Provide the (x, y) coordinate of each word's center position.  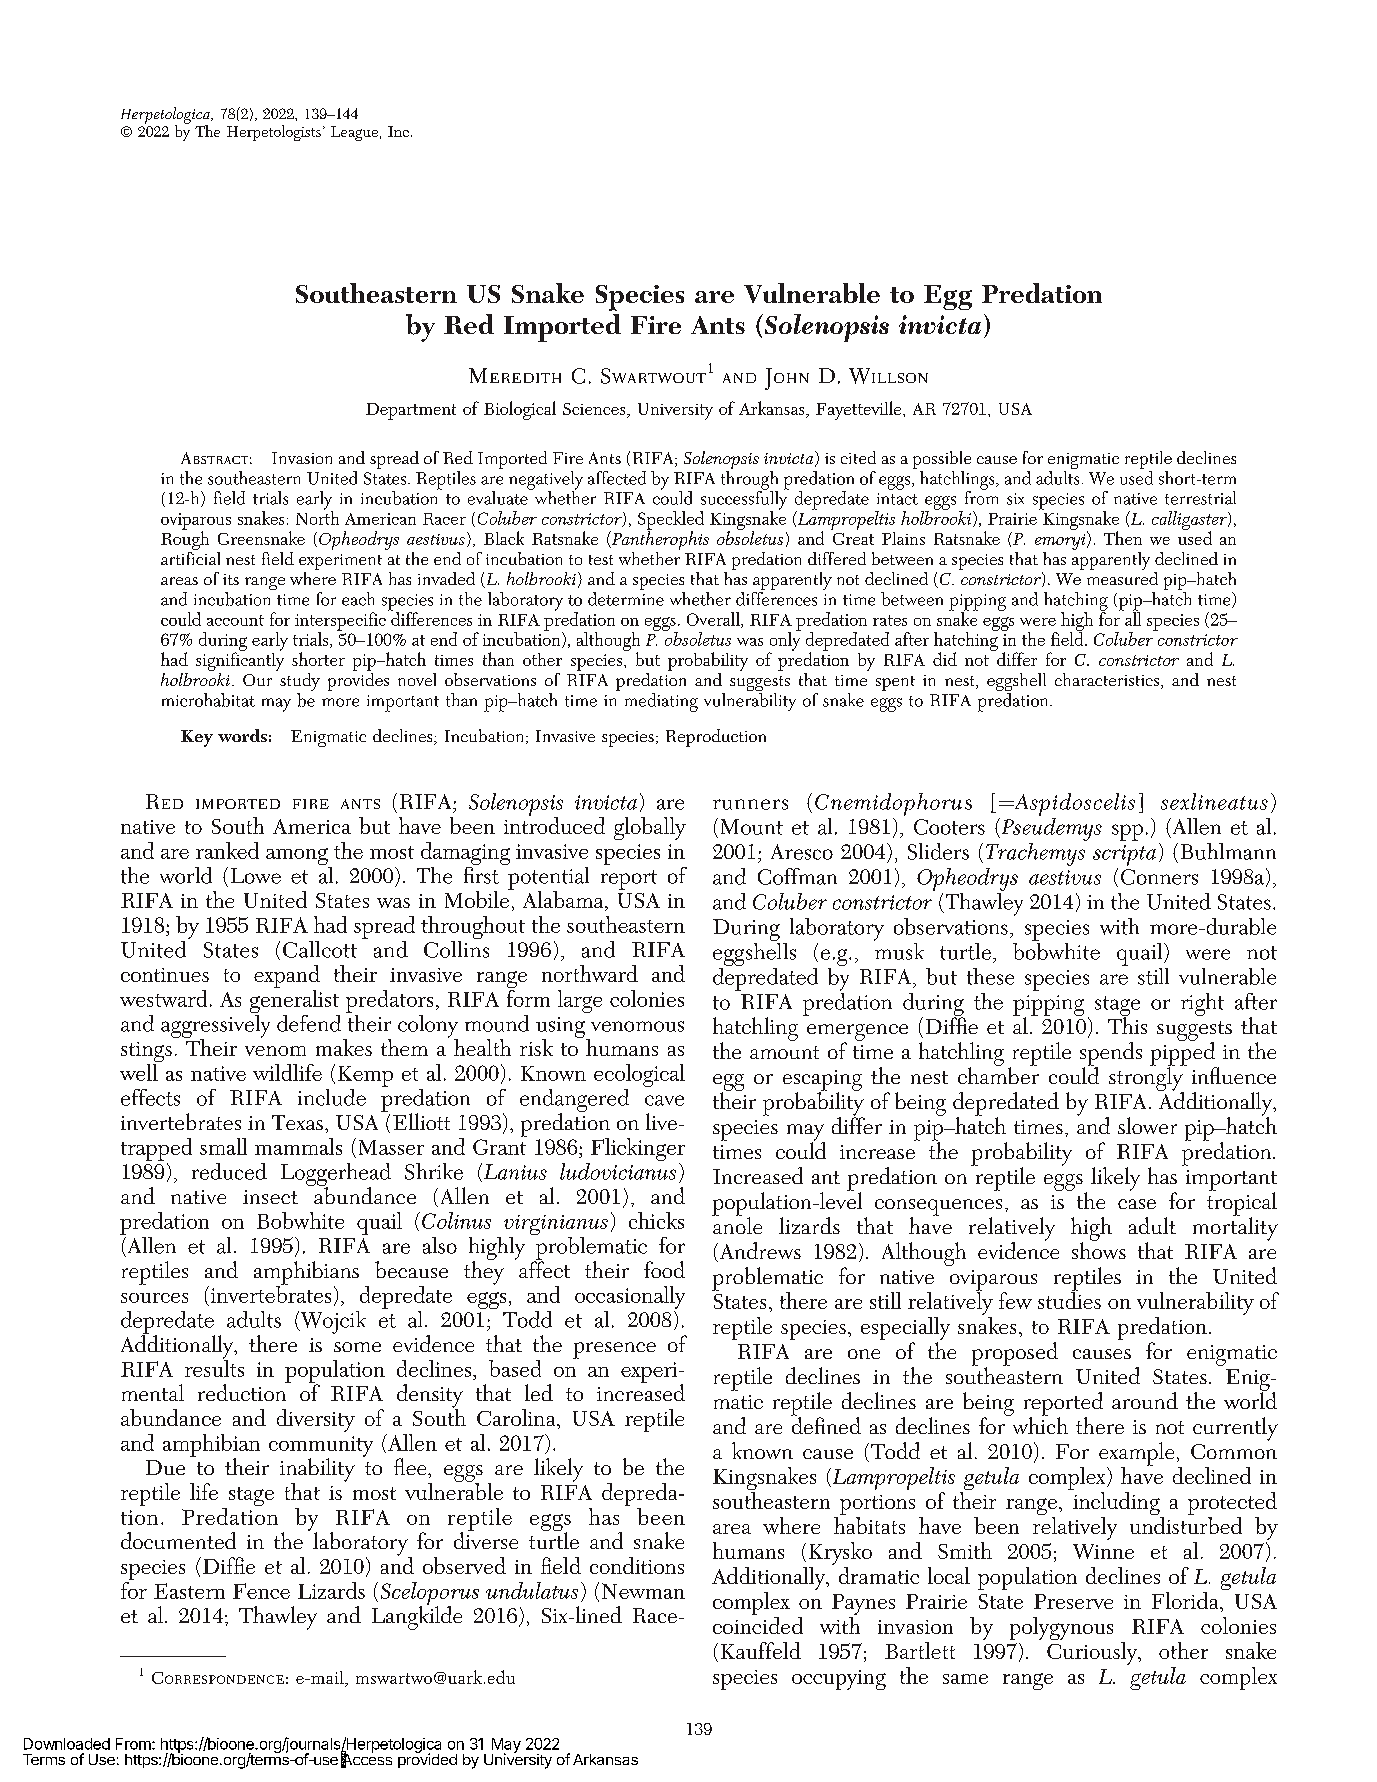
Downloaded (67, 1744)
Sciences (595, 409)
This (1127, 1024)
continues (165, 975)
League (354, 133)
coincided (758, 1625)
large (580, 1001)
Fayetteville (860, 410)
